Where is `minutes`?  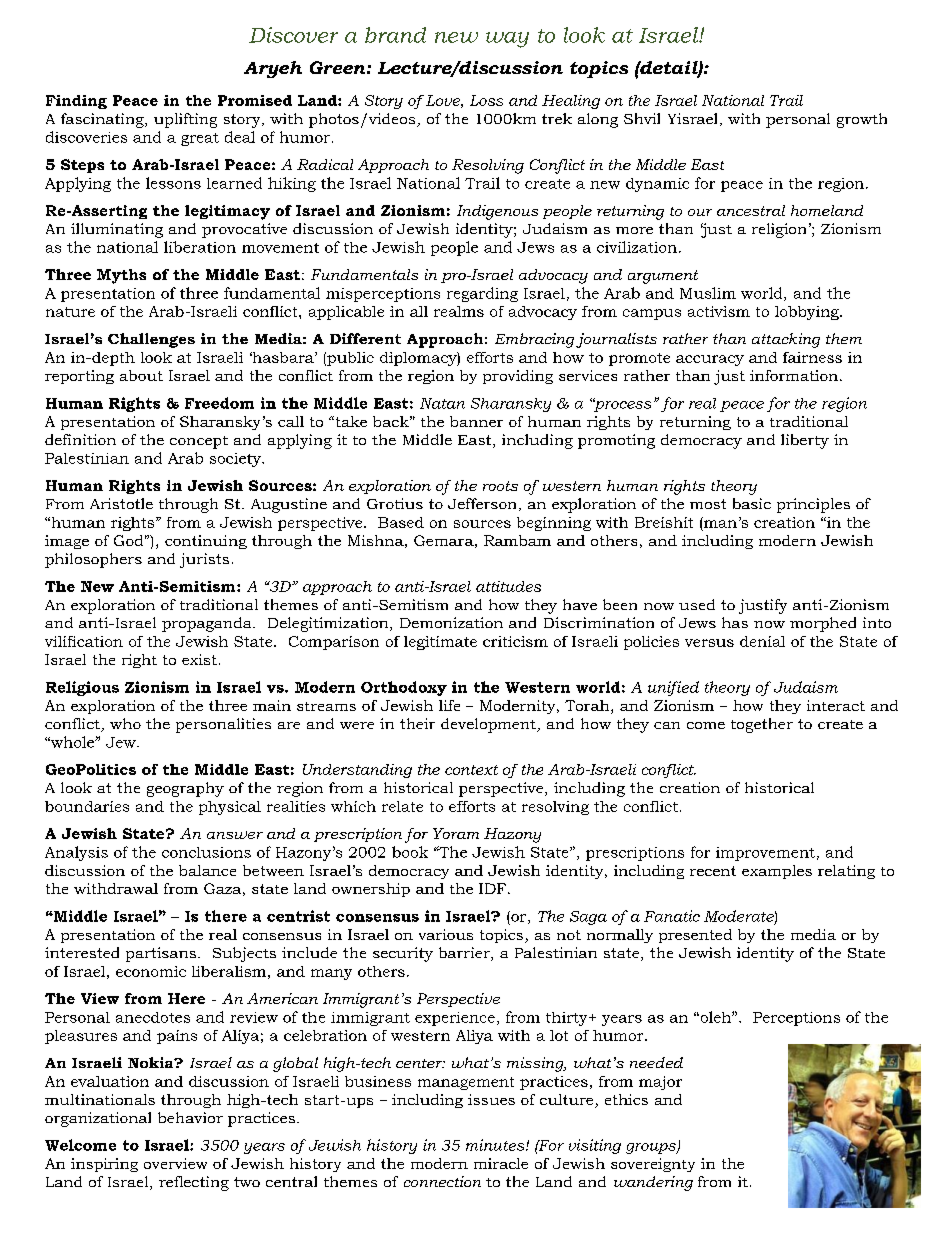 minutes is located at coordinates (496, 1145).
